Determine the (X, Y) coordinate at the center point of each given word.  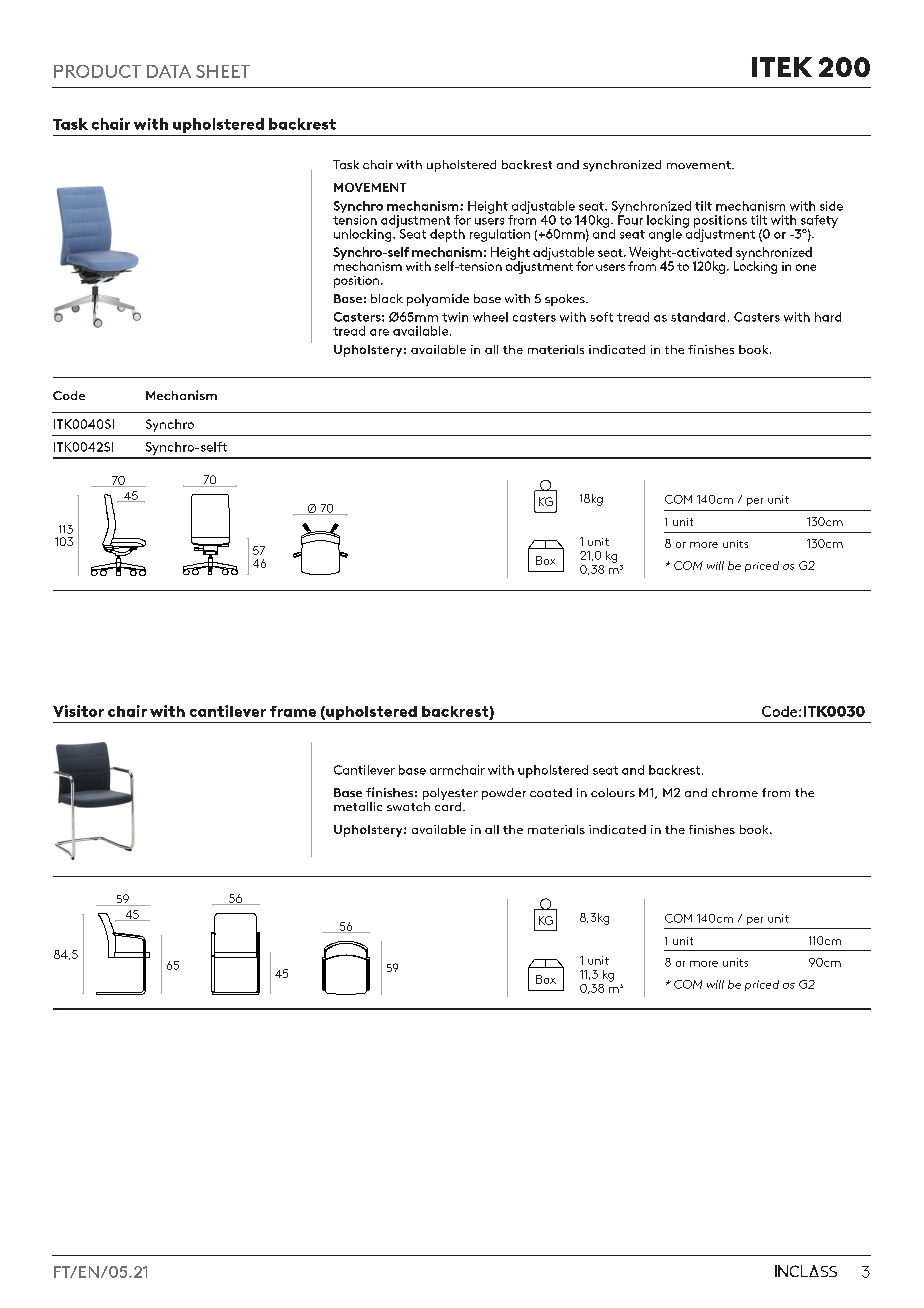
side (831, 206)
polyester (450, 795)
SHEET (223, 71)
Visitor (78, 711)
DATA (169, 71)
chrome (735, 792)
